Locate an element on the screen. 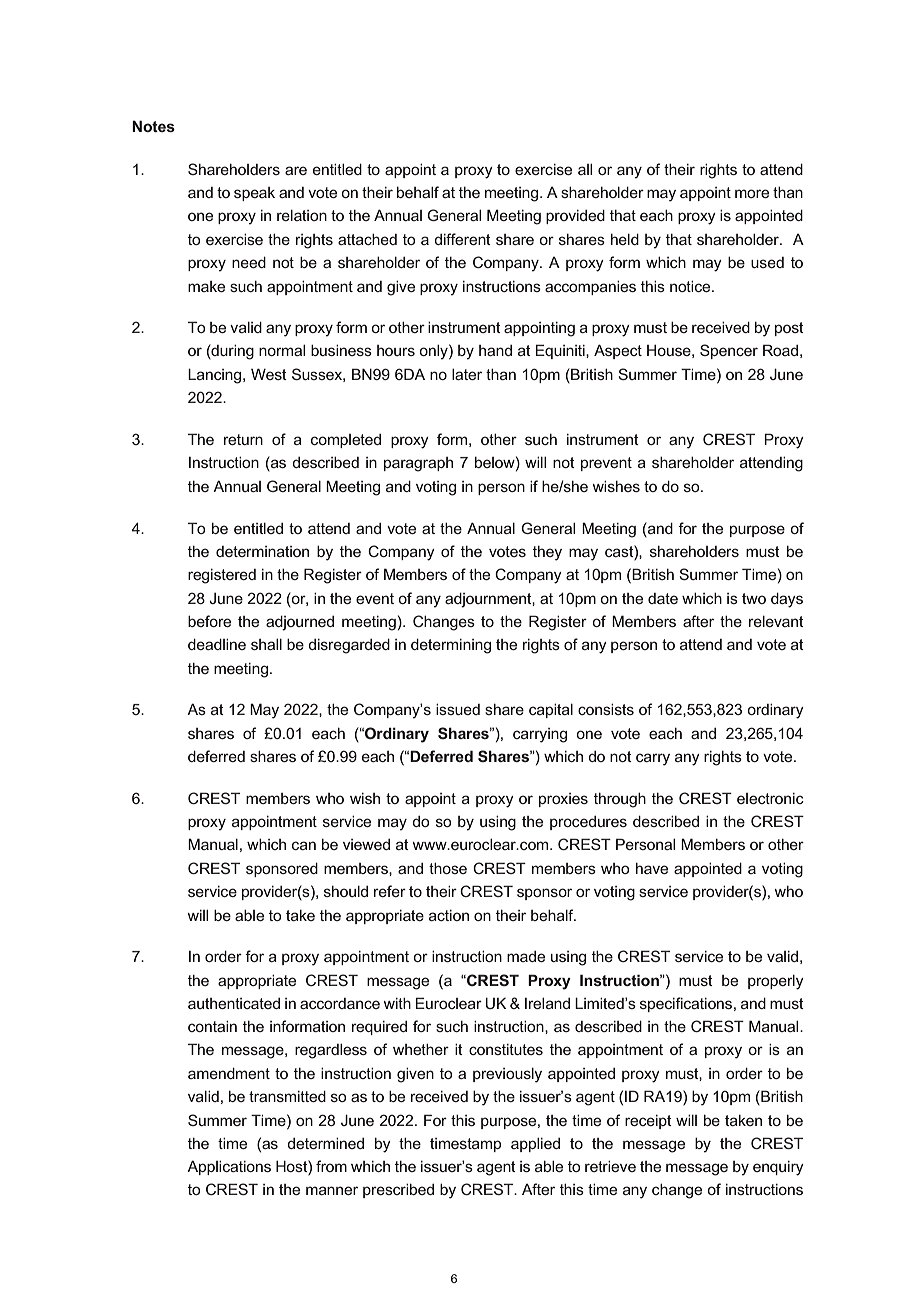 This screenshot has height=1308, width=924. determining is located at coordinates (451, 646).
